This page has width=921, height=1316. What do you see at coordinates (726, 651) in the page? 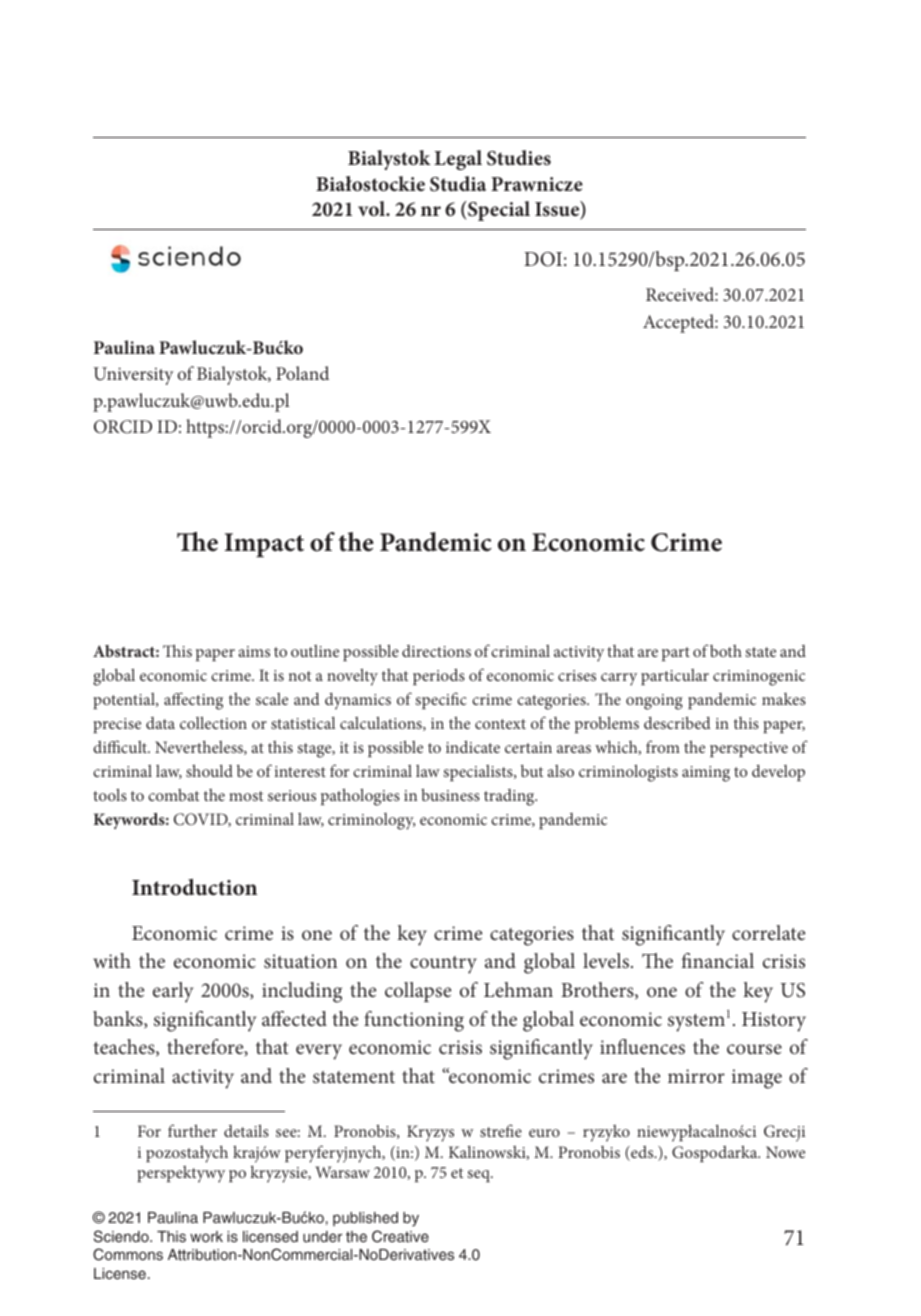
I see `both` at bounding box center [726, 651].
